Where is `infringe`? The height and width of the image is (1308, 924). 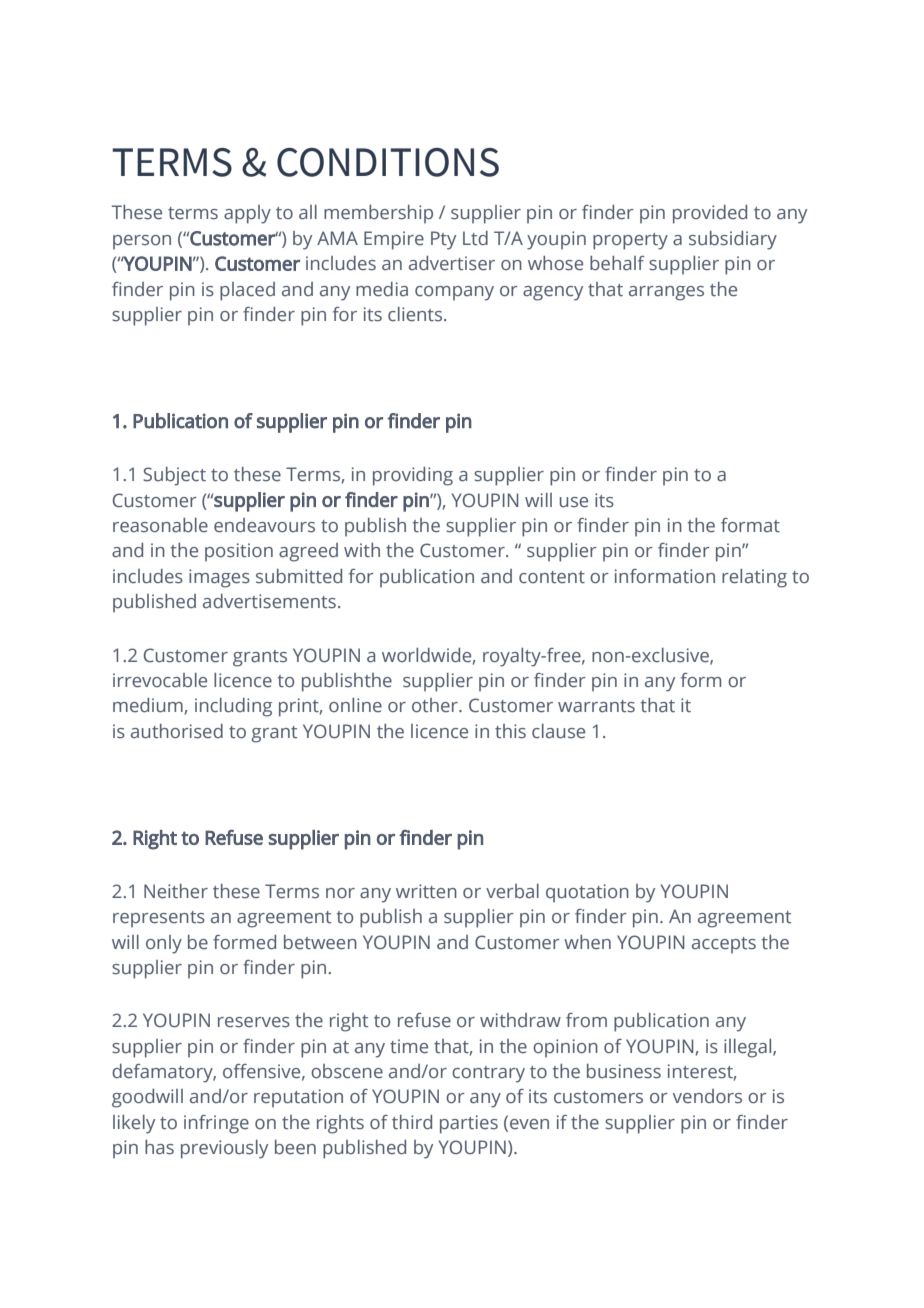
infringe is located at coordinates (216, 1124).
